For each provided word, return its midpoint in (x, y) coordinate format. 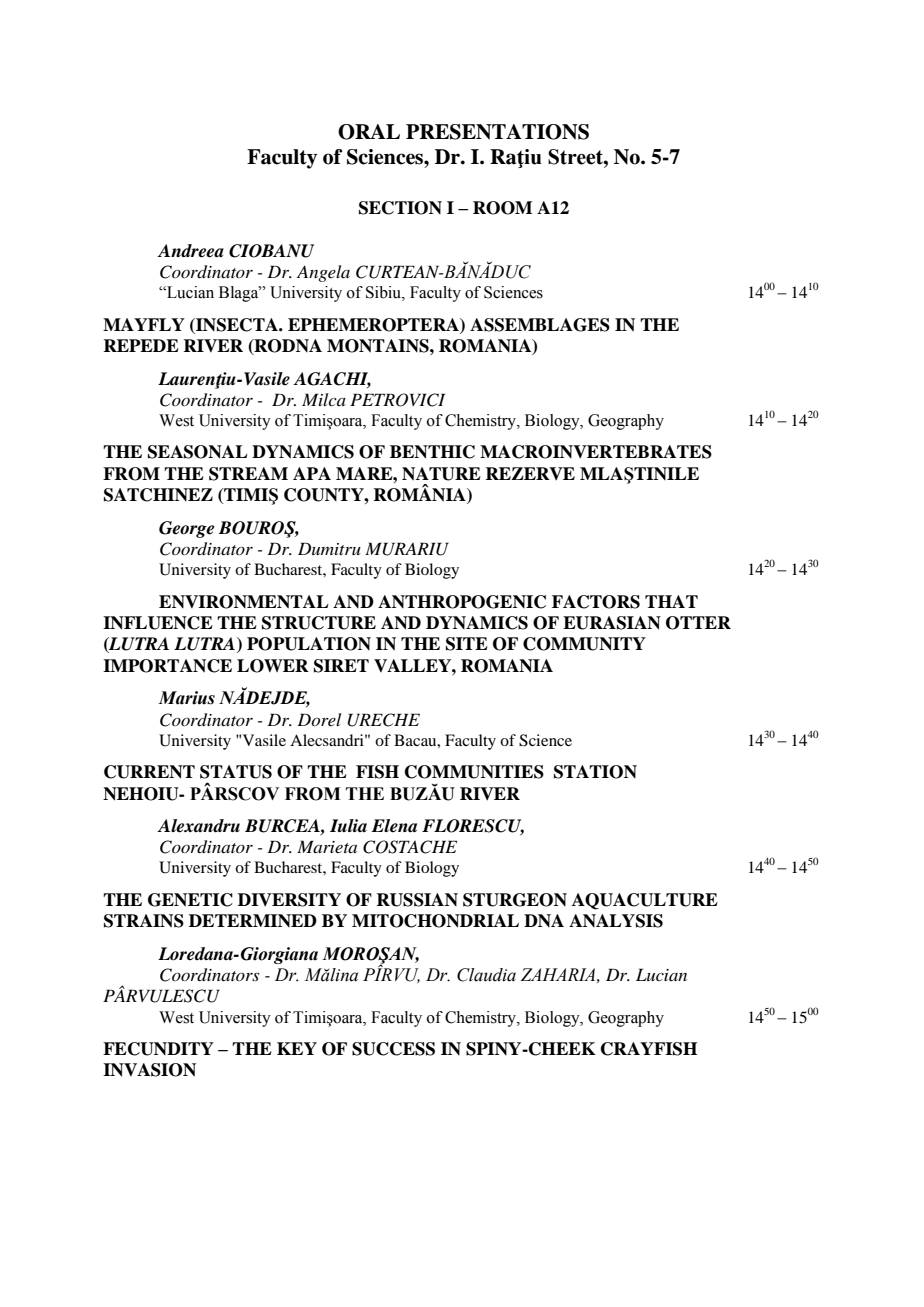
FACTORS (596, 602)
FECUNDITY (158, 1049)
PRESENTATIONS (497, 132)
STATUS (236, 772)
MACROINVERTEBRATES (596, 452)
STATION (595, 772)
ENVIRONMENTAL (244, 602)
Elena (394, 826)
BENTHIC (432, 452)
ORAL (369, 132)
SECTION (400, 208)
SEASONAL (198, 452)
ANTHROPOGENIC (462, 602)
